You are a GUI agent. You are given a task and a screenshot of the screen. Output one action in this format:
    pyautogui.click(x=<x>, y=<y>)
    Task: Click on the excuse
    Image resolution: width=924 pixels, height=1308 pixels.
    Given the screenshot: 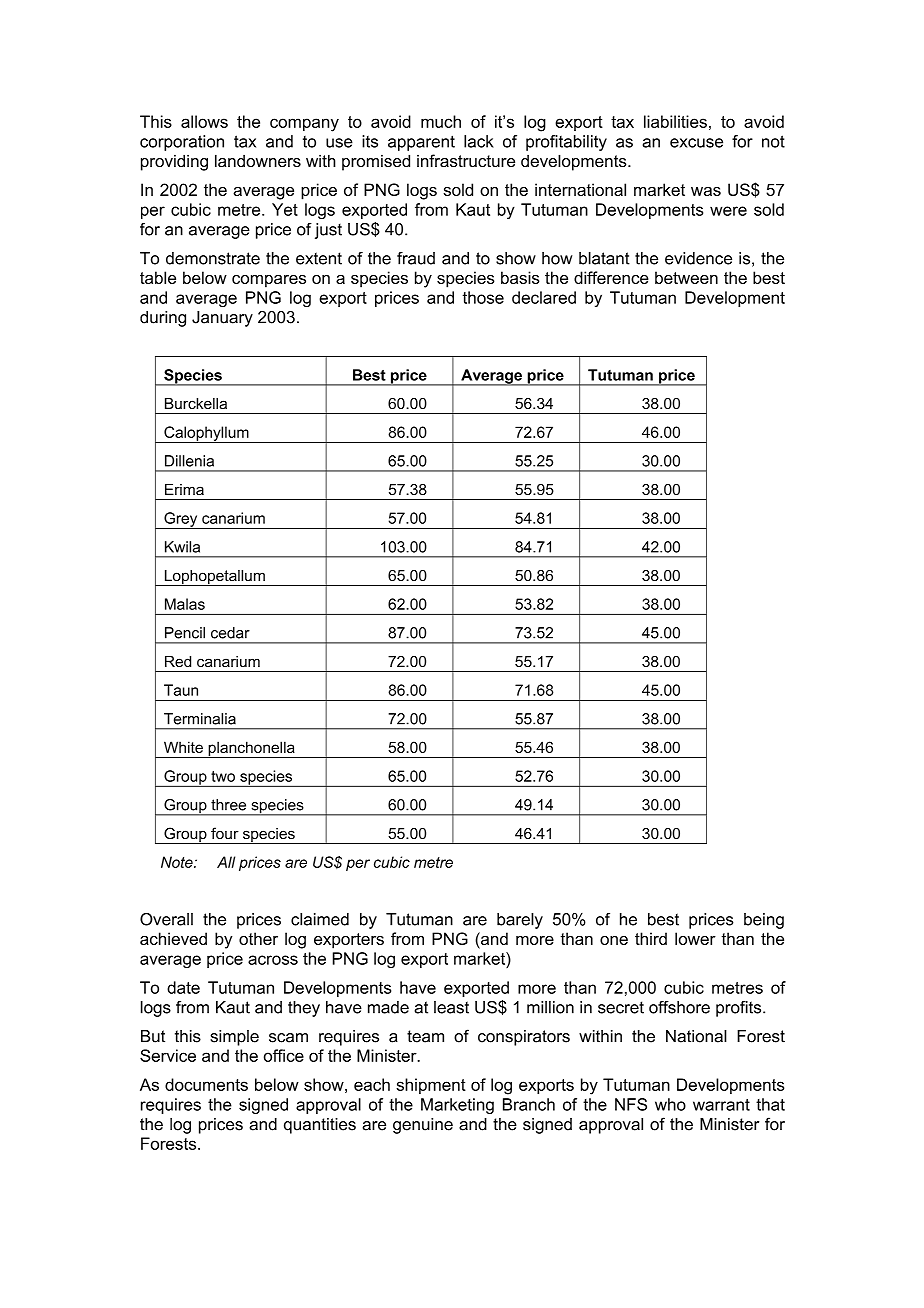 What is the action you would take?
    pyautogui.click(x=696, y=143)
